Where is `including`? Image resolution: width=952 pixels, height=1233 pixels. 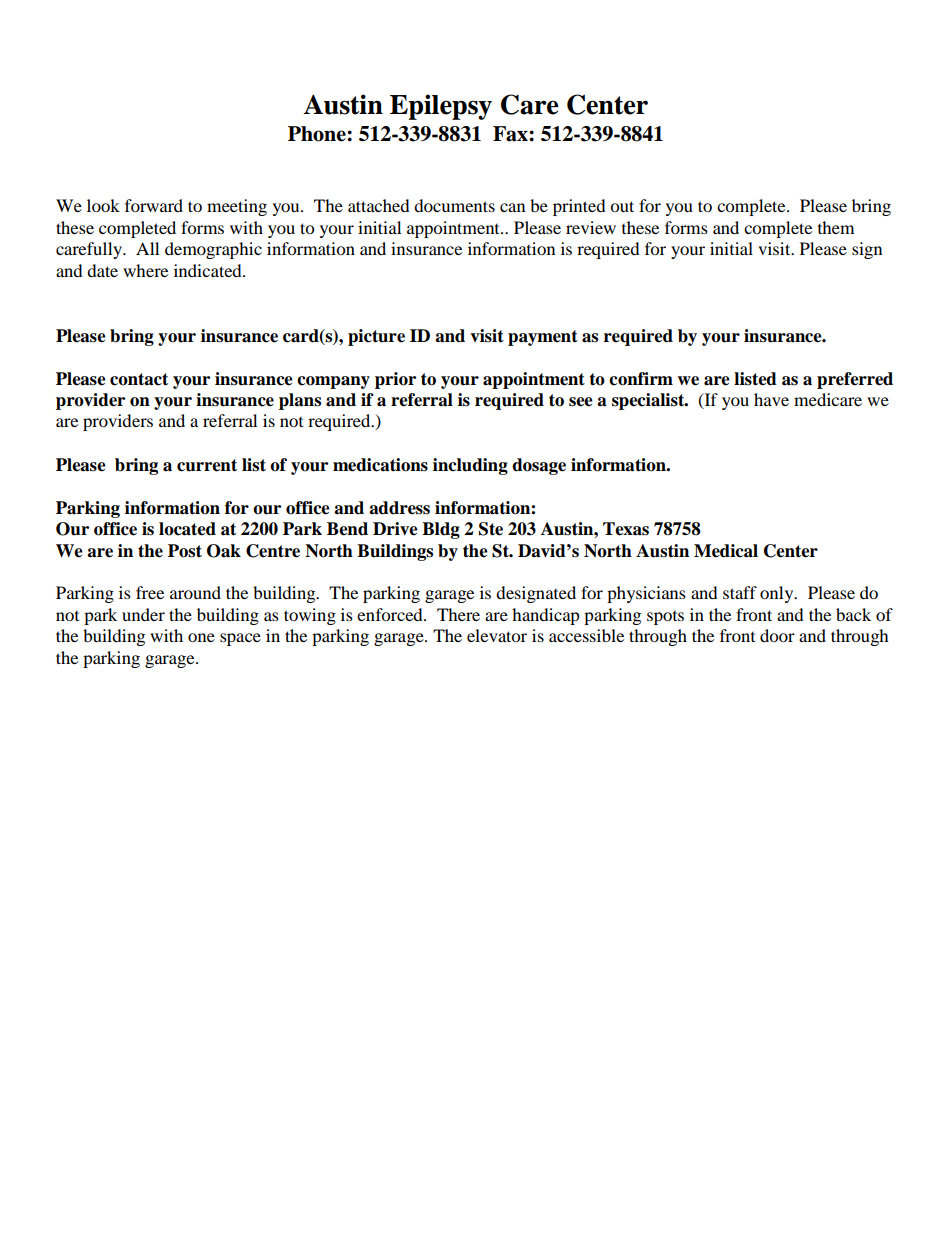
including is located at coordinates (470, 466).
